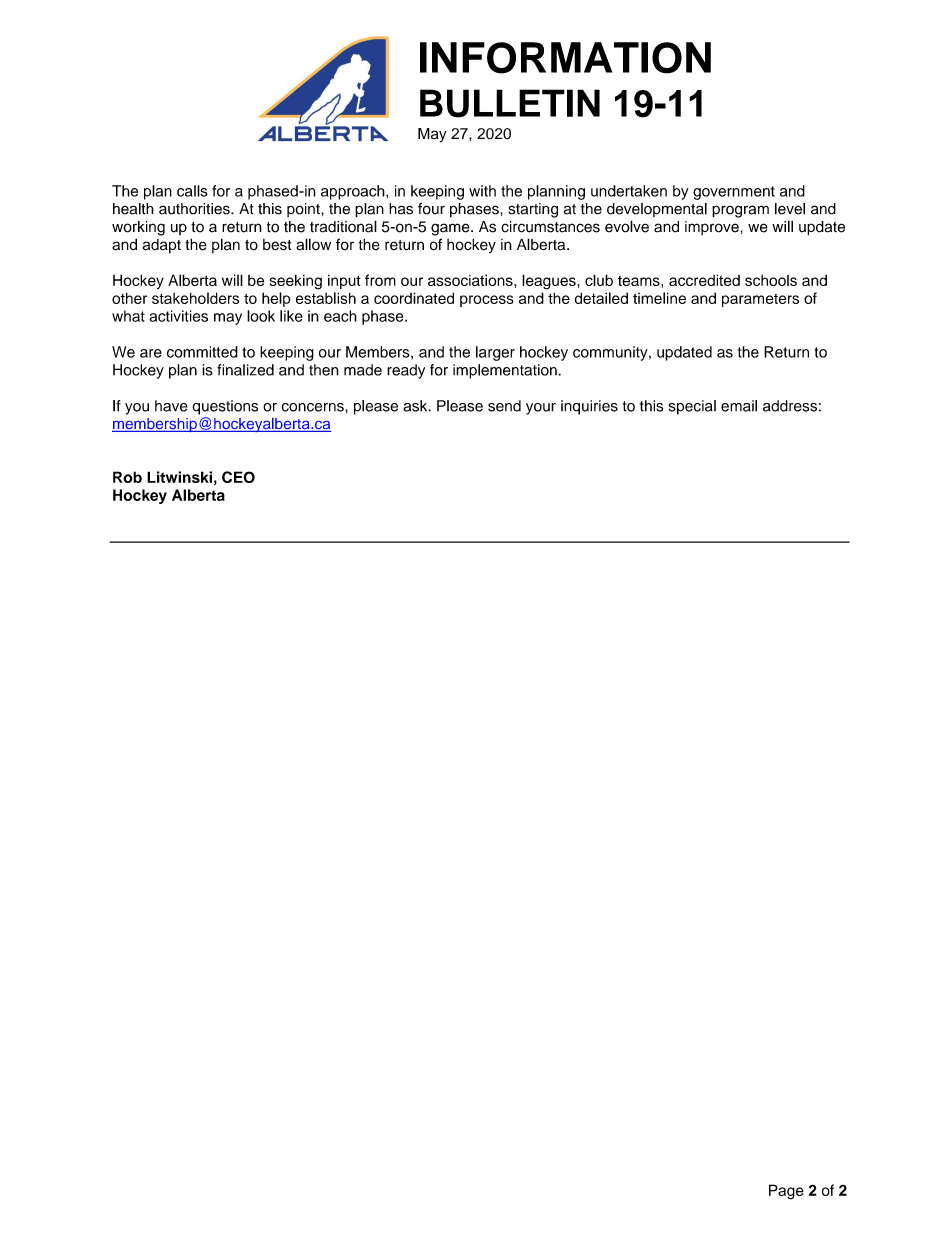  I want to click on special, so click(692, 407).
